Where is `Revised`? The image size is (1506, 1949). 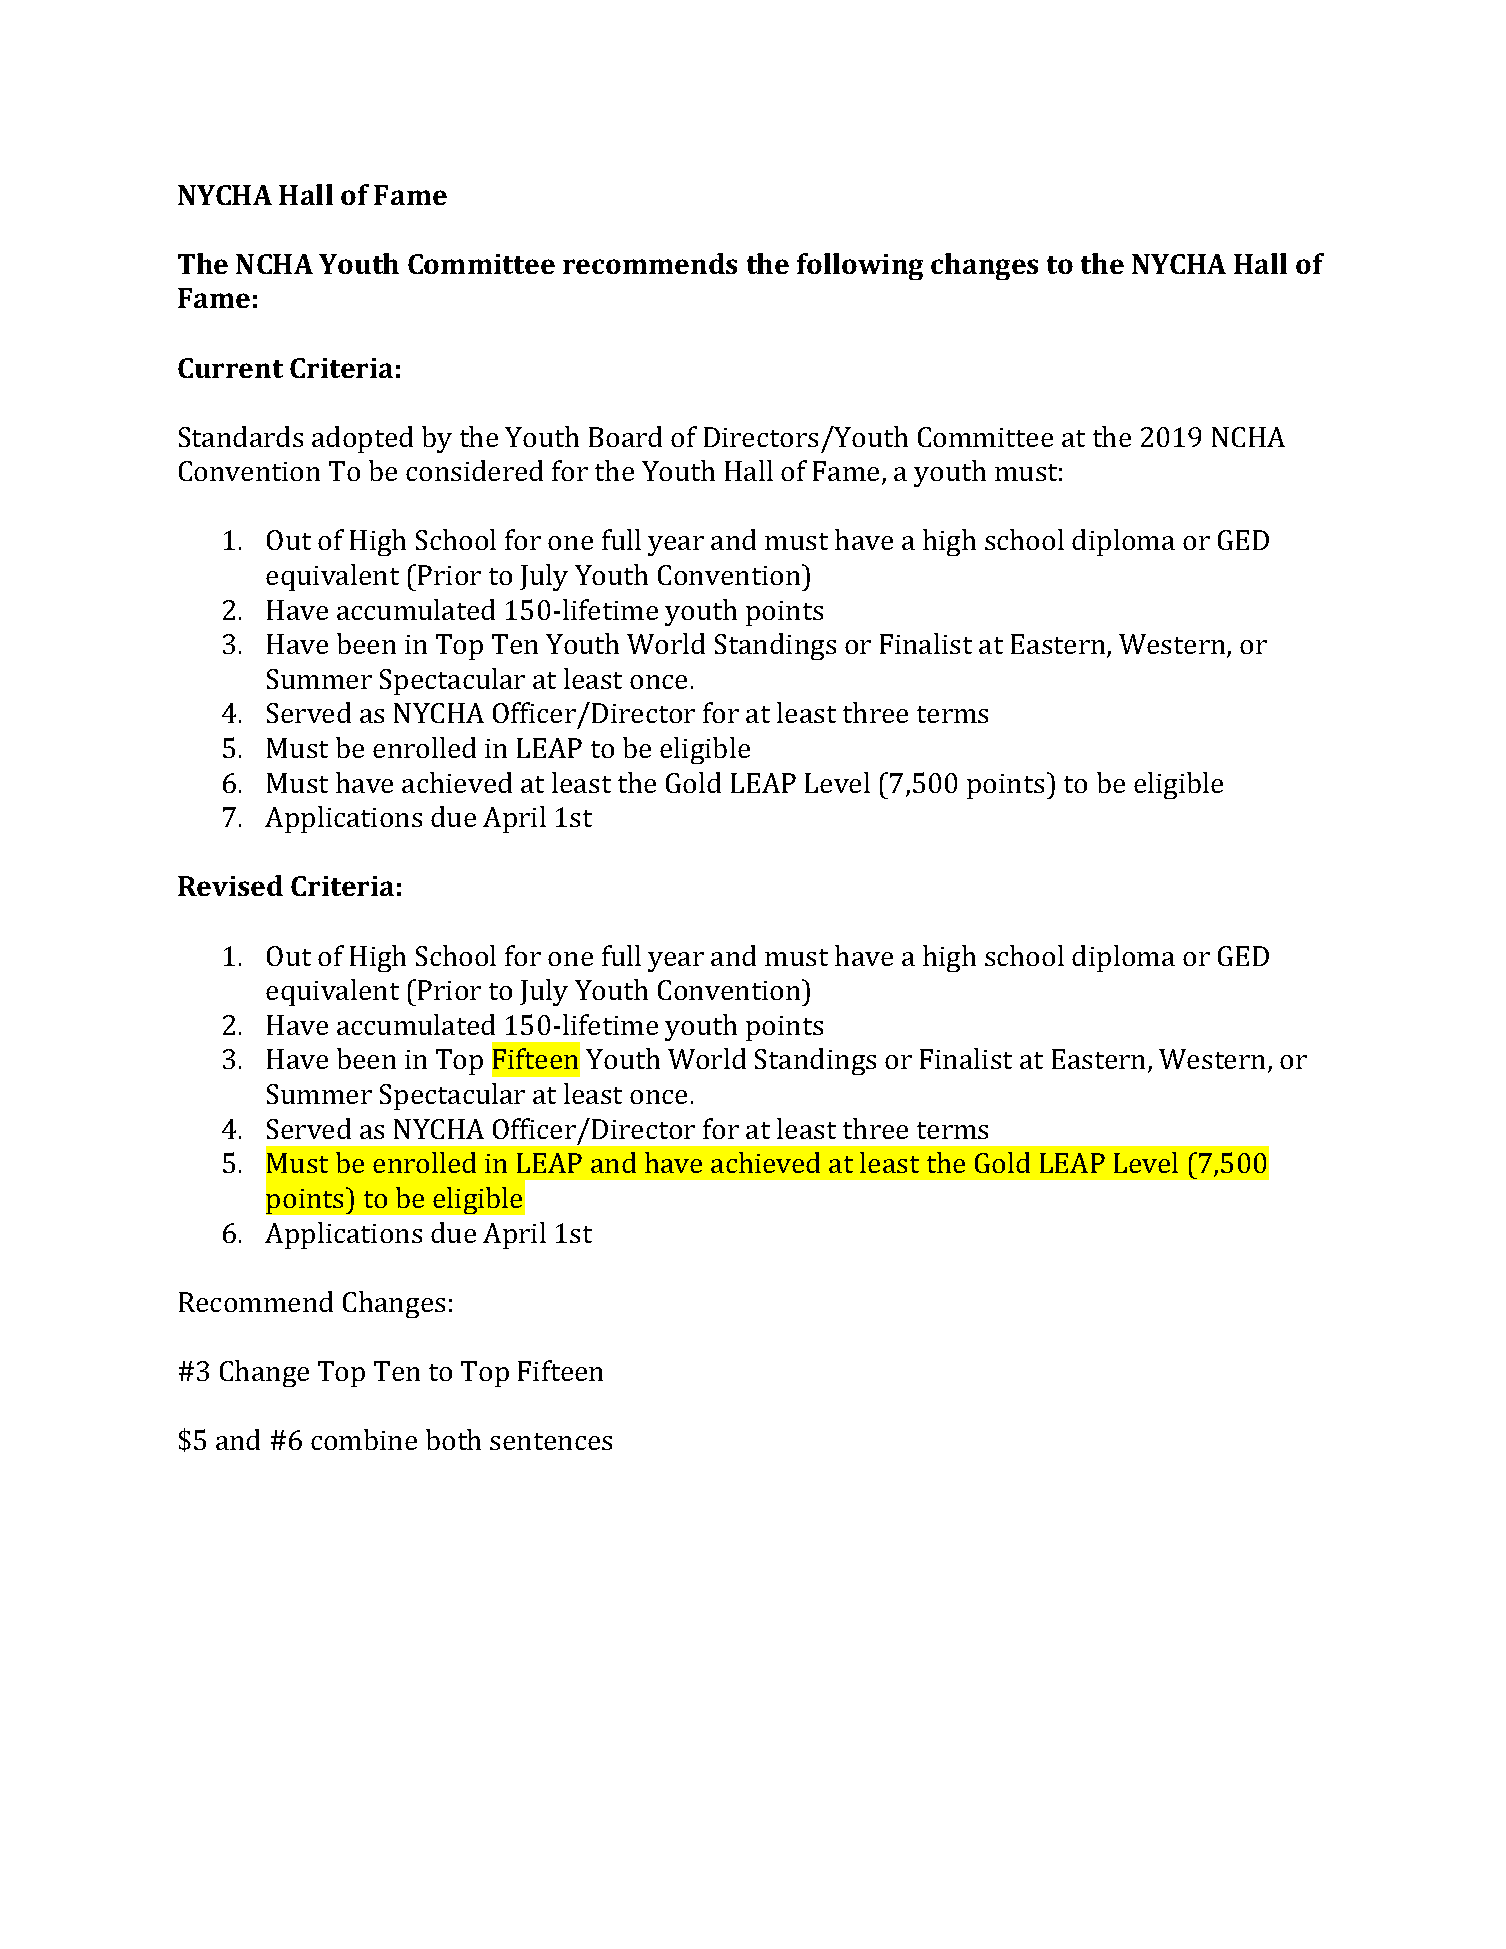
Revised is located at coordinates (230, 885).
